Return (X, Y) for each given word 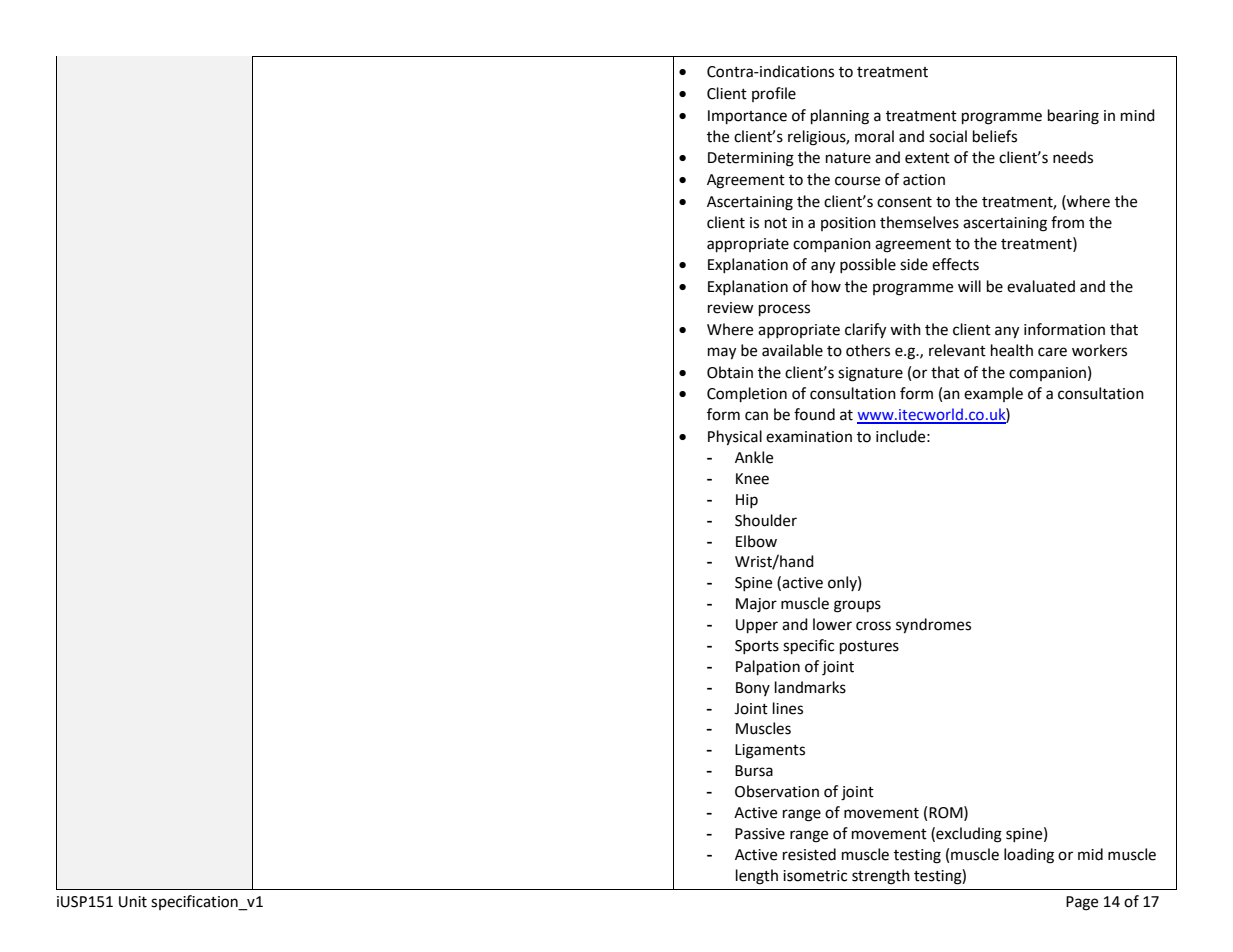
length (757, 877)
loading (1029, 856)
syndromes (933, 626)
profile (774, 94)
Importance (747, 117)
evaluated (1041, 286)
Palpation (768, 668)
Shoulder (766, 520)
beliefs (995, 136)
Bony (753, 689)
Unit (133, 902)
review (731, 308)
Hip (747, 501)
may (722, 353)
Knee (752, 479)
